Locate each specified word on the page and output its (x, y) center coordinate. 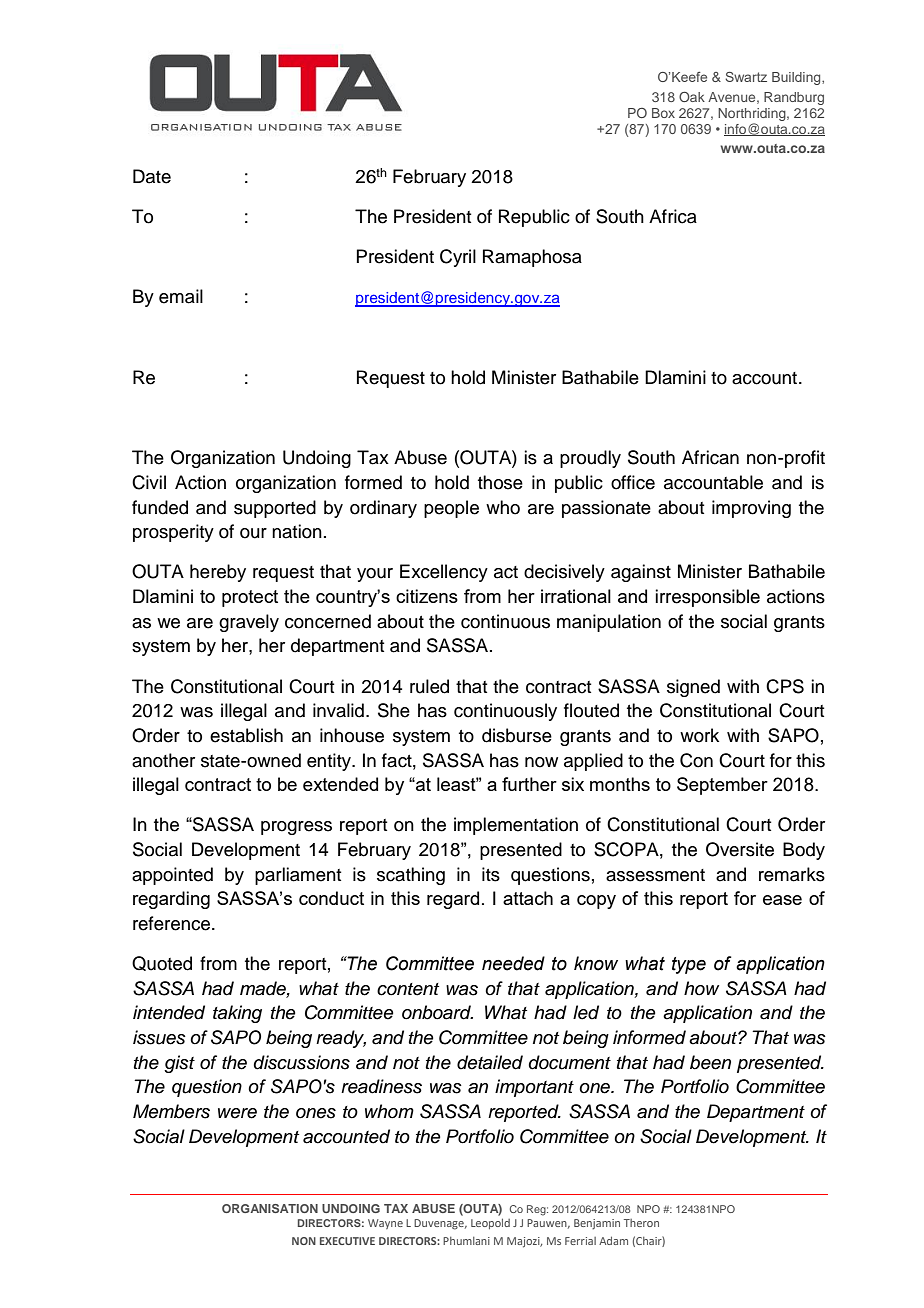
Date (152, 176)
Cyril (458, 258)
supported (275, 509)
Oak (692, 96)
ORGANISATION (270, 1208)
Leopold (490, 1223)
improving (751, 509)
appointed (172, 876)
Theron (641, 1223)
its (491, 874)
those (500, 482)
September (722, 786)
